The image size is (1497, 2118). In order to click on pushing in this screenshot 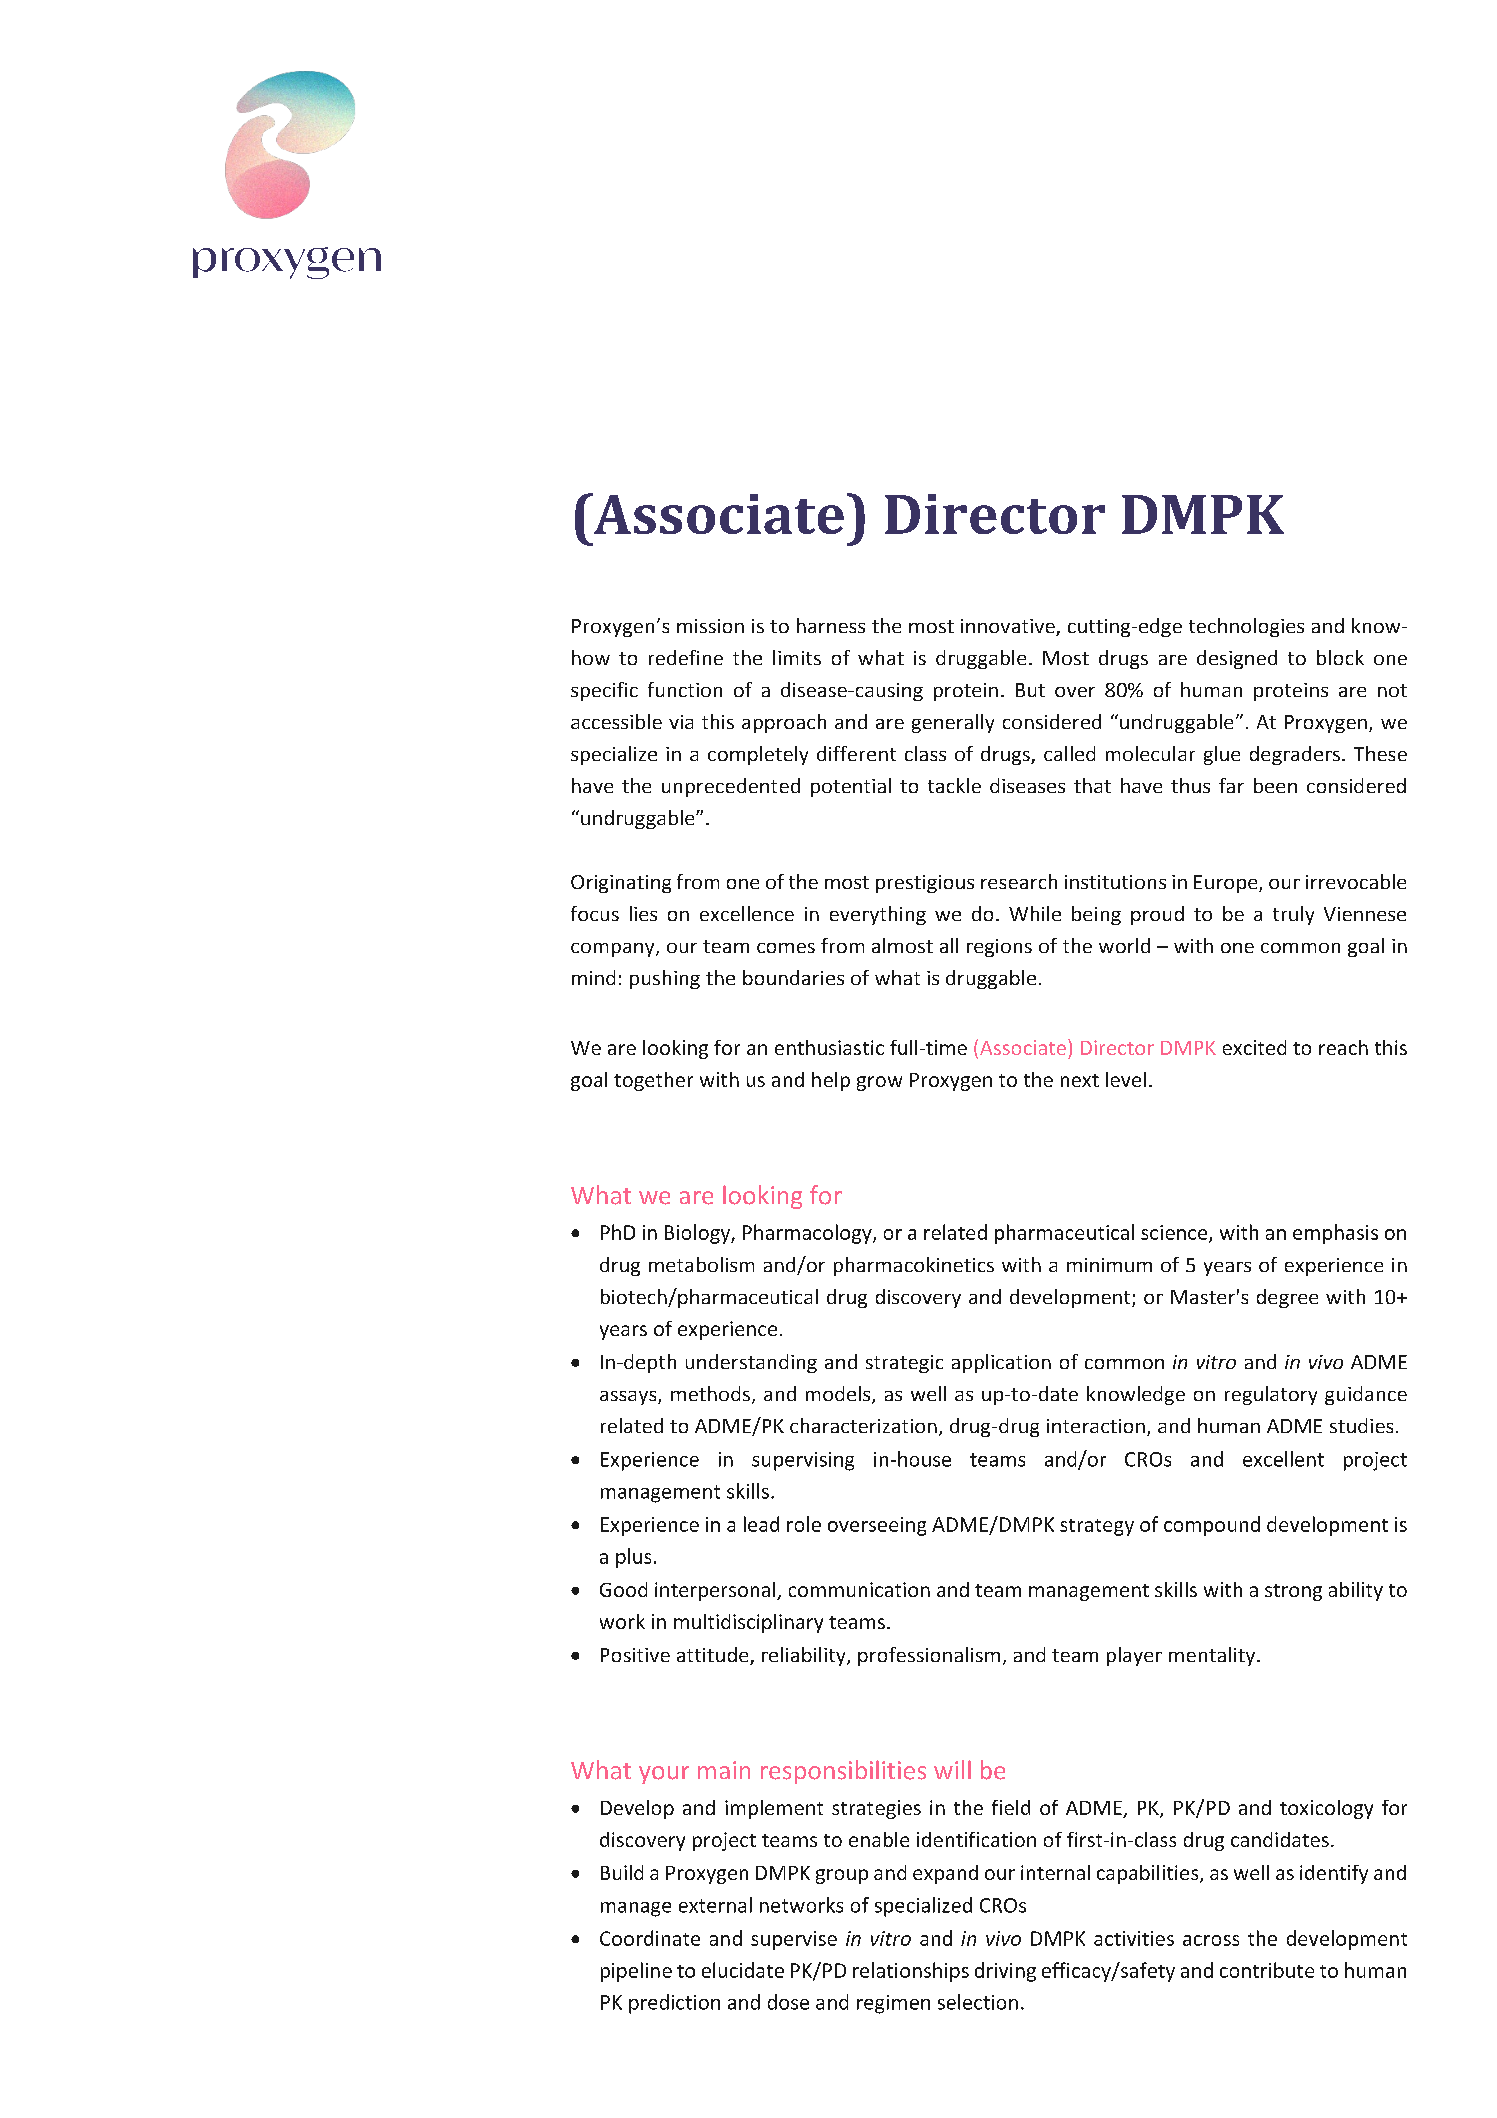, I will do `click(665, 979)`.
